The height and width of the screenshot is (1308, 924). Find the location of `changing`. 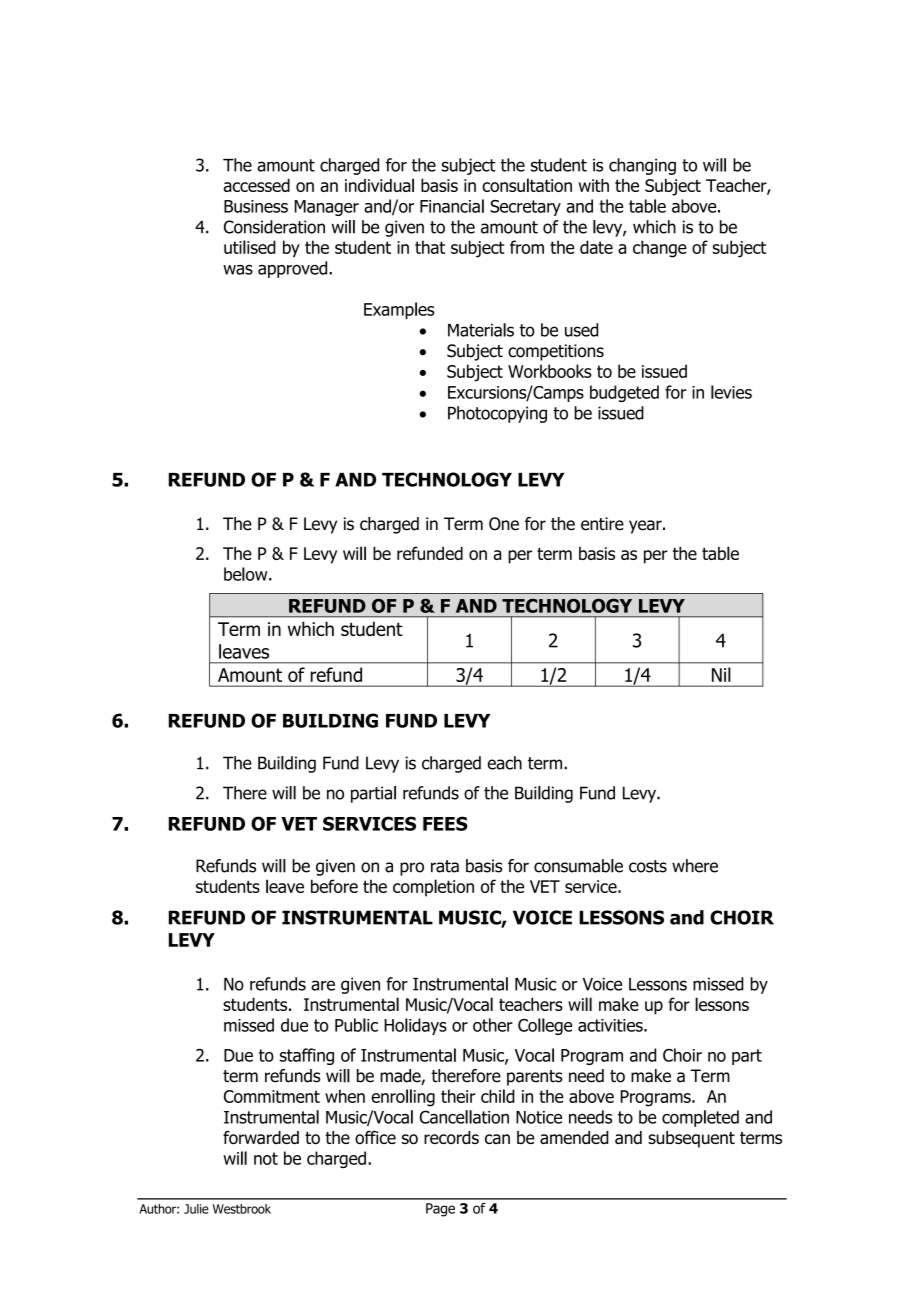

changing is located at coordinates (642, 166).
